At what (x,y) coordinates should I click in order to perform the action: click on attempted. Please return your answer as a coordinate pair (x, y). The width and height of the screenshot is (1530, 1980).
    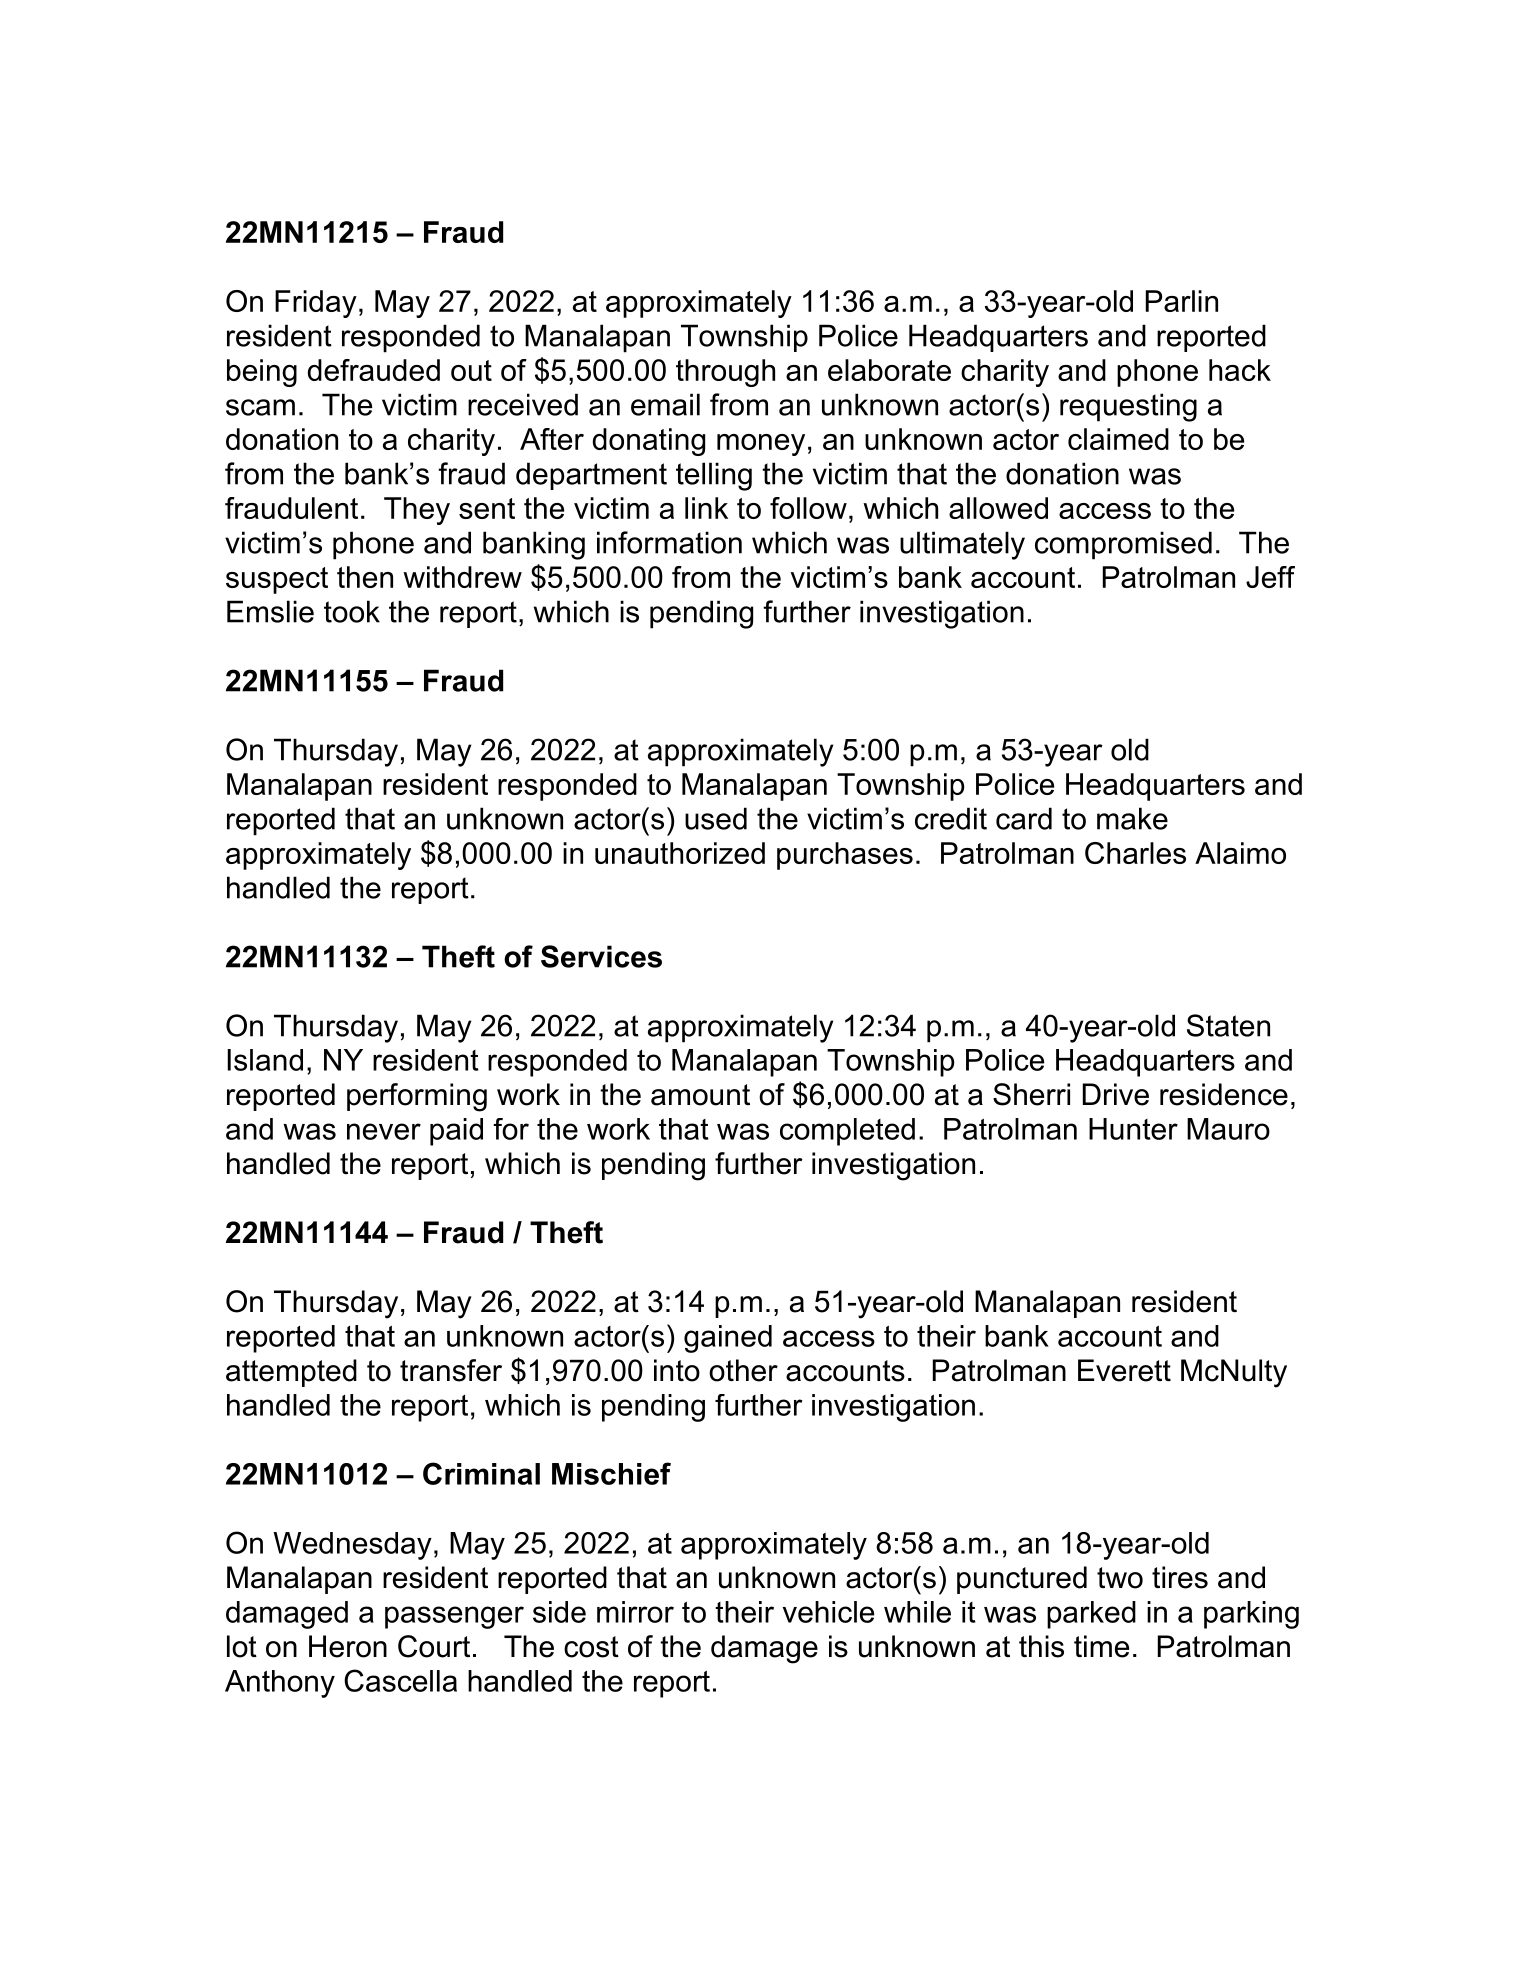
    Looking at the image, I should click on (291, 1373).
